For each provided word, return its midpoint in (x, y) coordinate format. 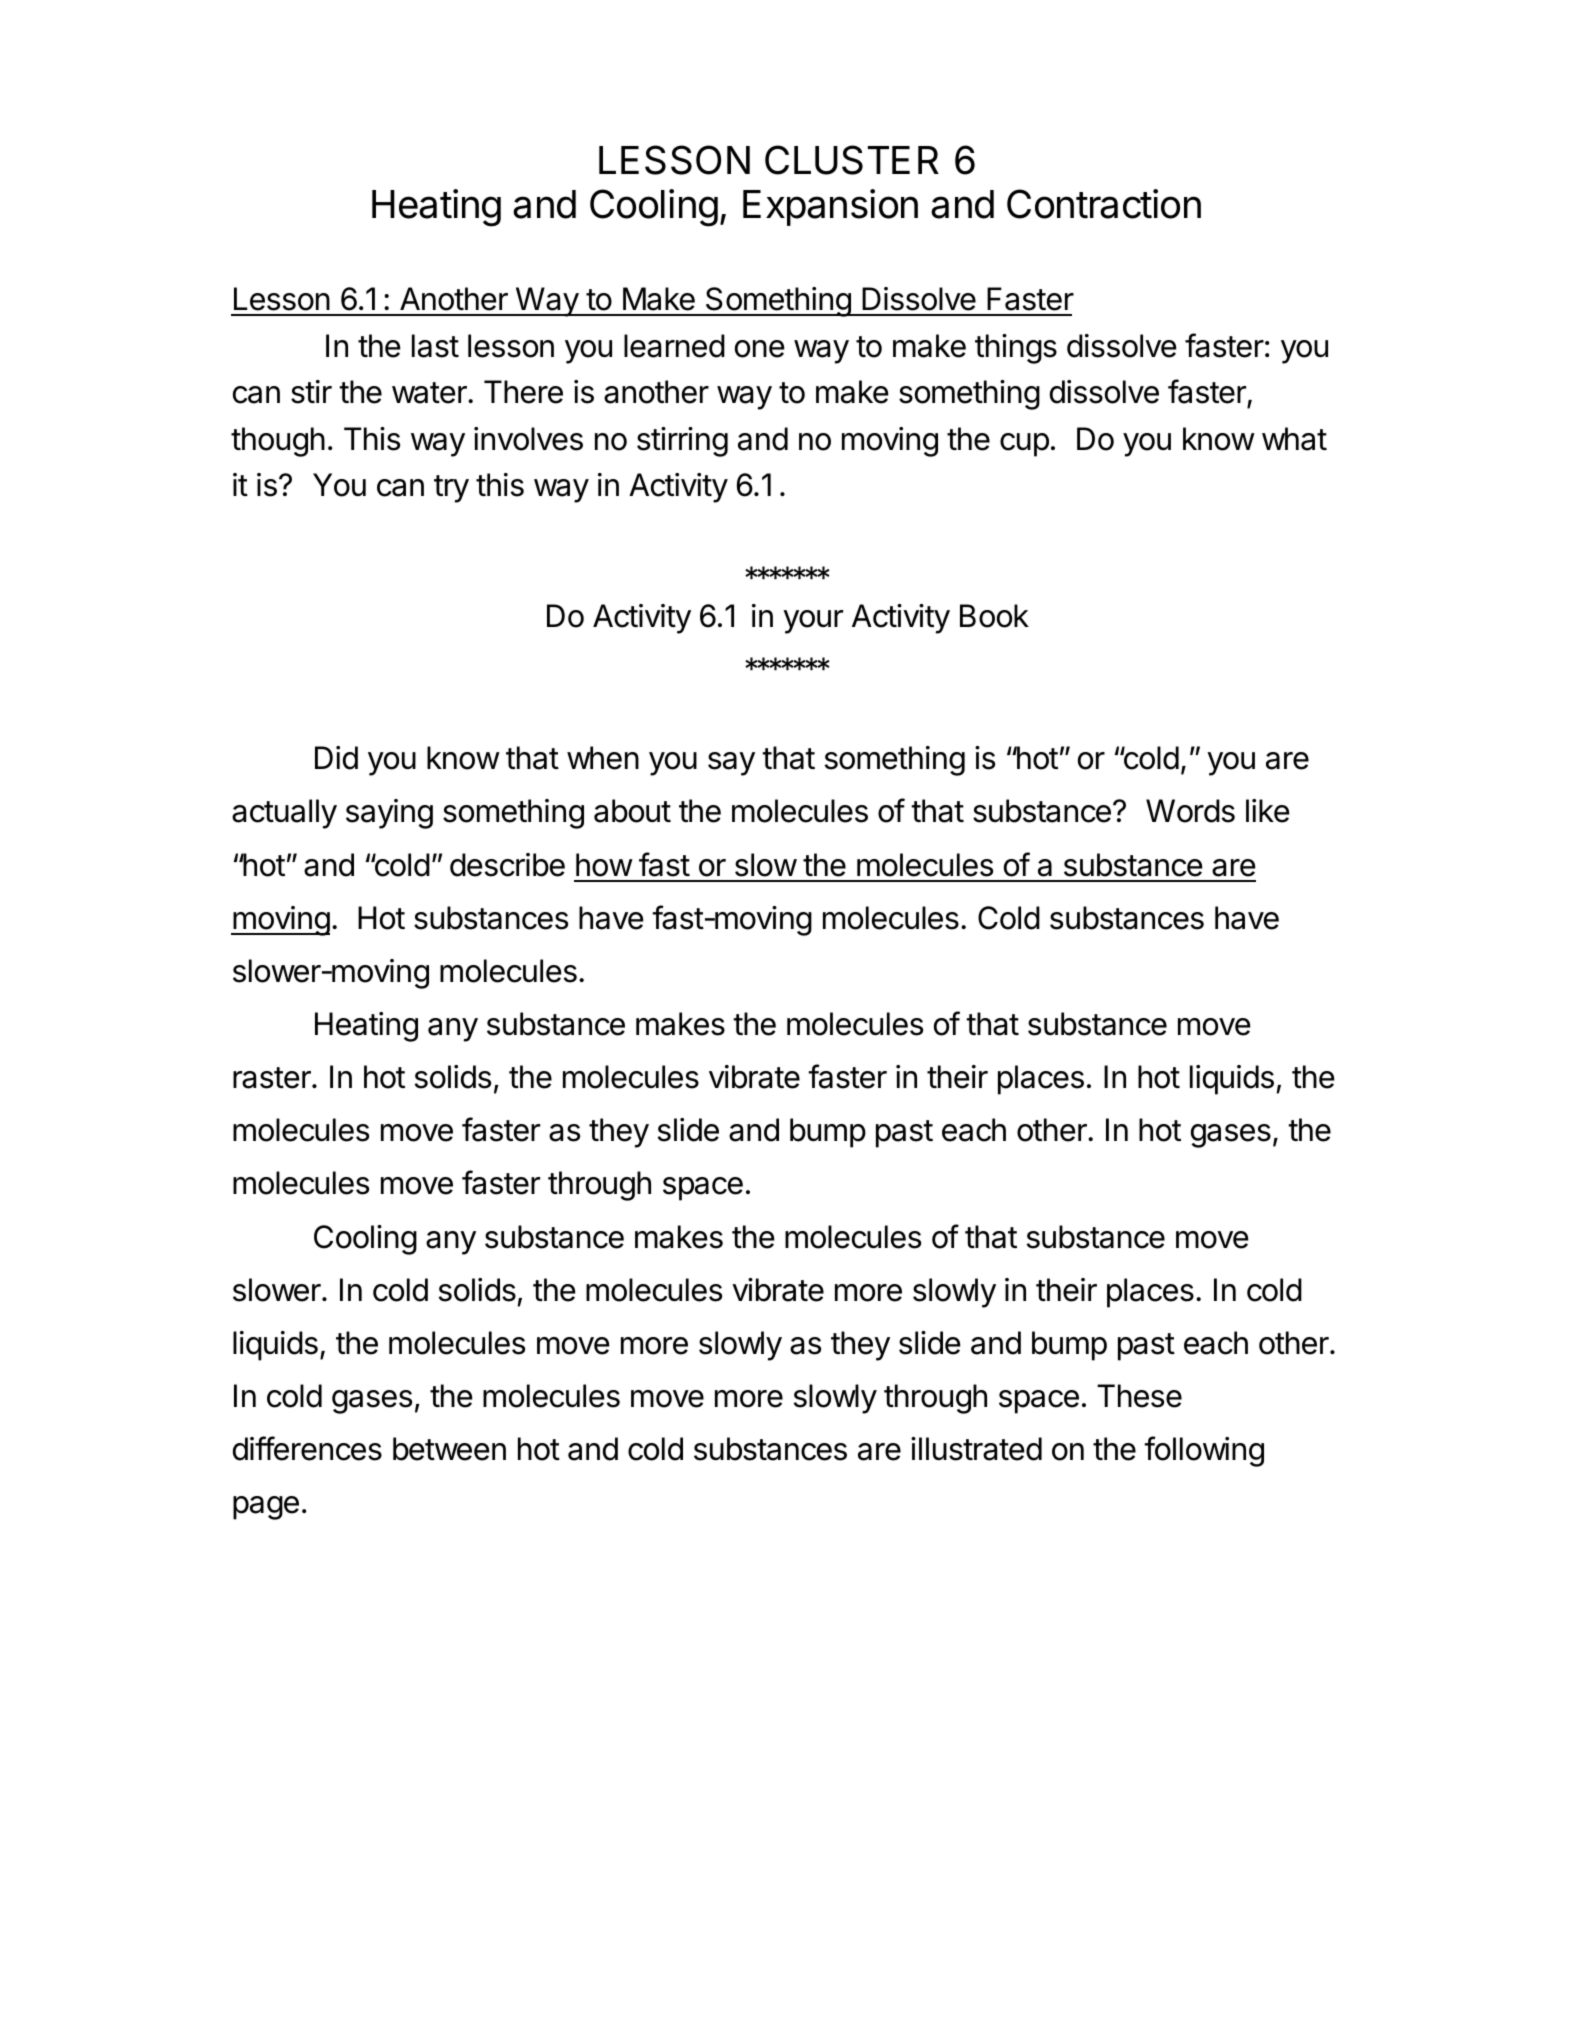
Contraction (1104, 204)
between (449, 1449)
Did (336, 758)
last (435, 346)
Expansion (830, 207)
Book (994, 616)
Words (1190, 811)
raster (273, 1078)
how (604, 865)
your (813, 622)
